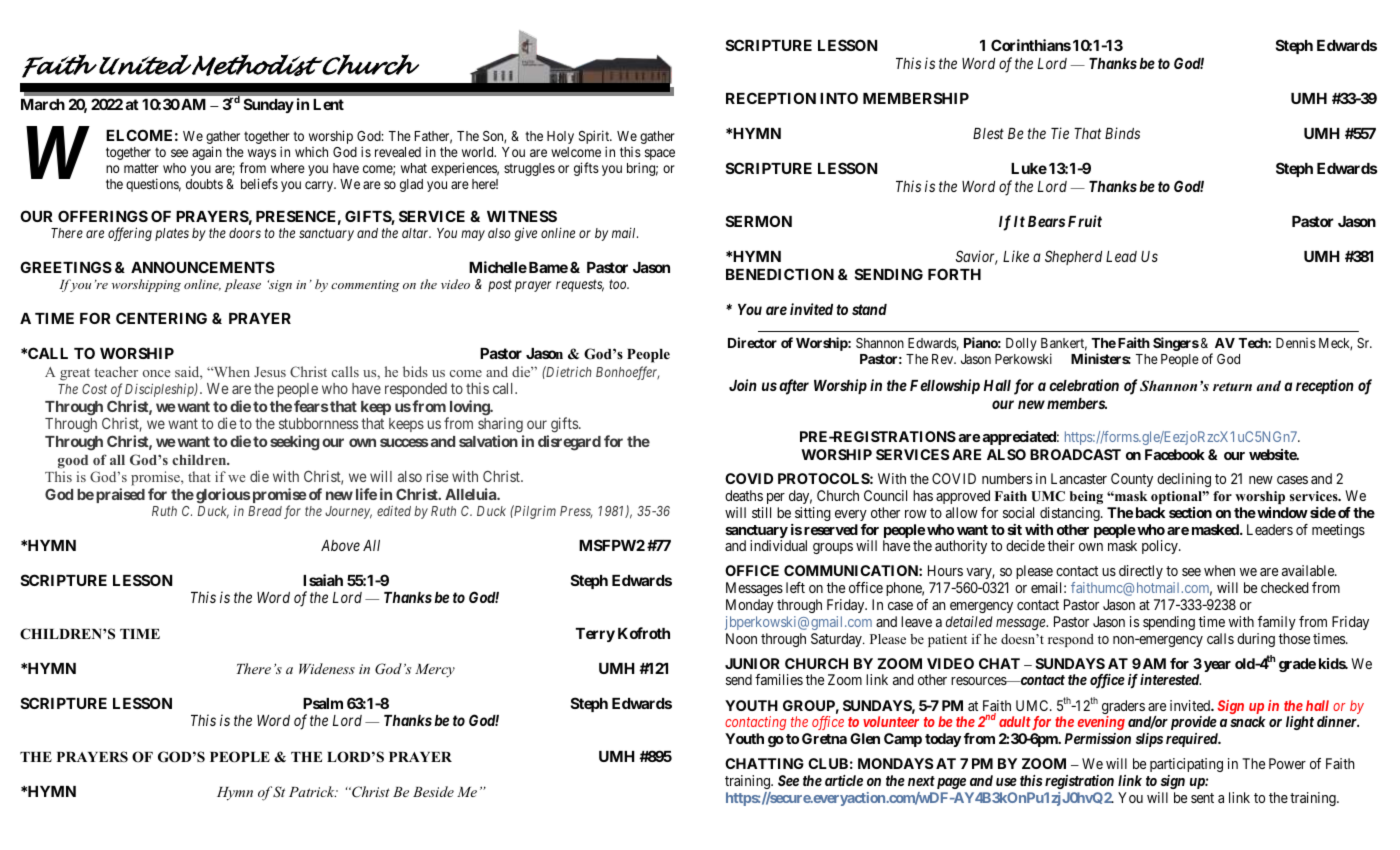 This image has width=1400, height=850. What do you see at coordinates (1232, 386) in the image?
I see `return` at bounding box center [1232, 386].
